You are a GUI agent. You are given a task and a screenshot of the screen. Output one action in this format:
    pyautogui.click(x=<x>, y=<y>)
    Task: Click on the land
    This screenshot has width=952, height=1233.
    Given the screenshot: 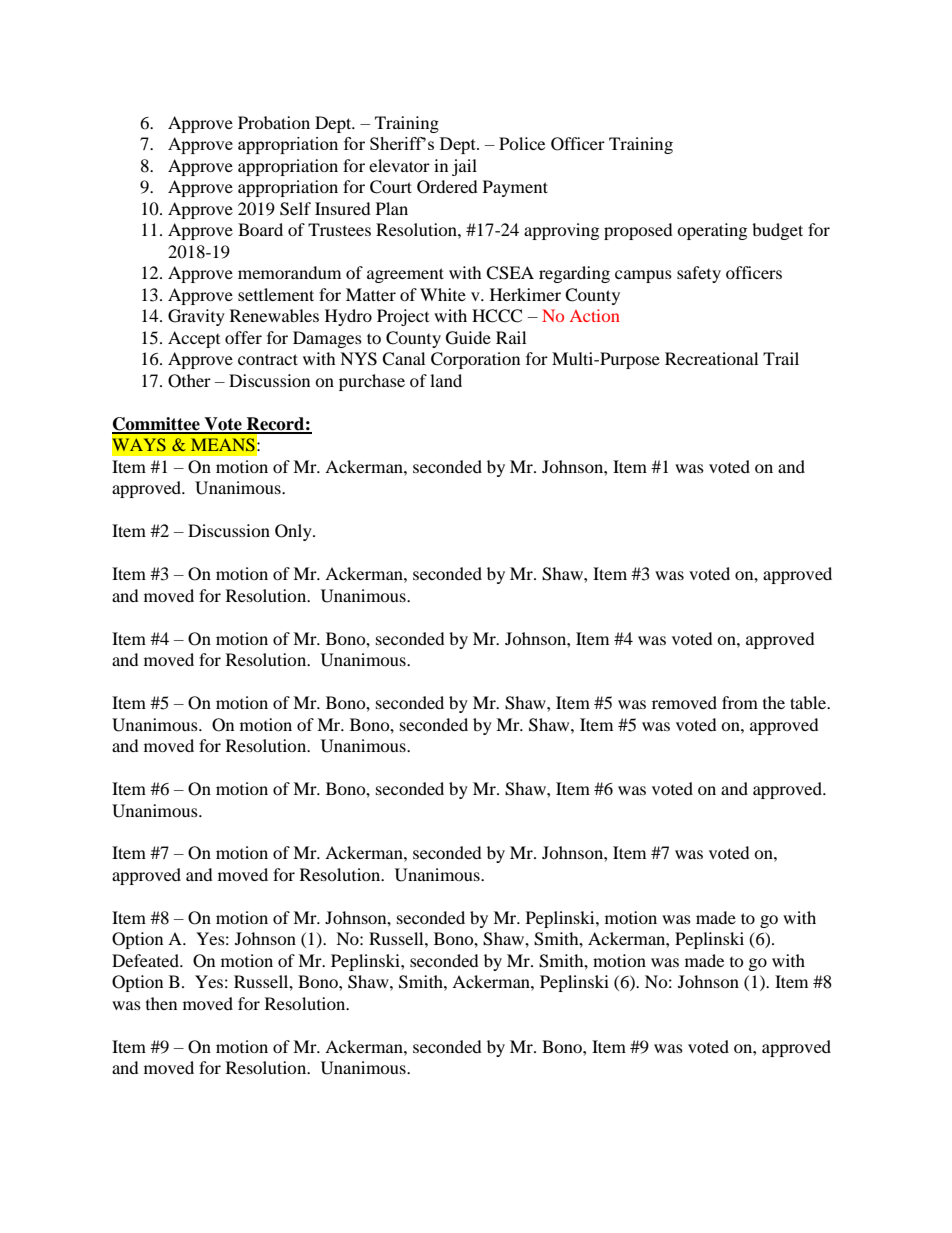 What is the action you would take?
    pyautogui.click(x=446, y=380)
